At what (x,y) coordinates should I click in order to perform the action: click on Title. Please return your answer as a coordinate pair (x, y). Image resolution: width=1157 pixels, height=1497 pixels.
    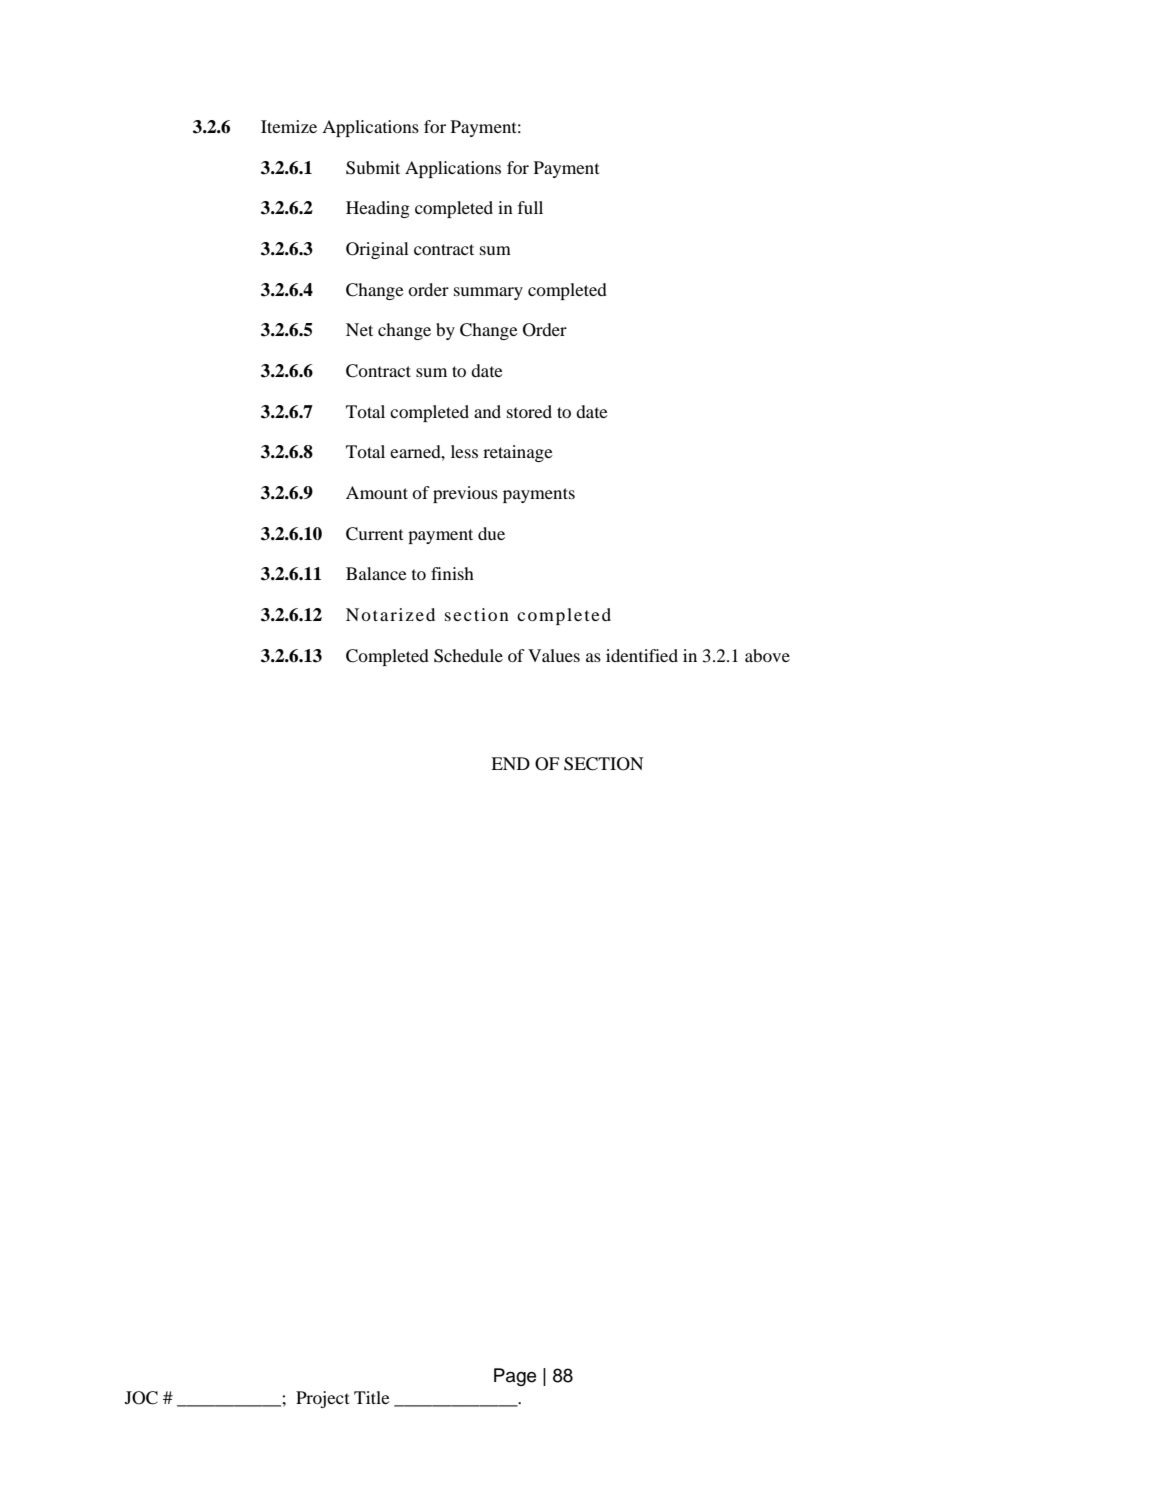
    Looking at the image, I should click on (372, 1397).
